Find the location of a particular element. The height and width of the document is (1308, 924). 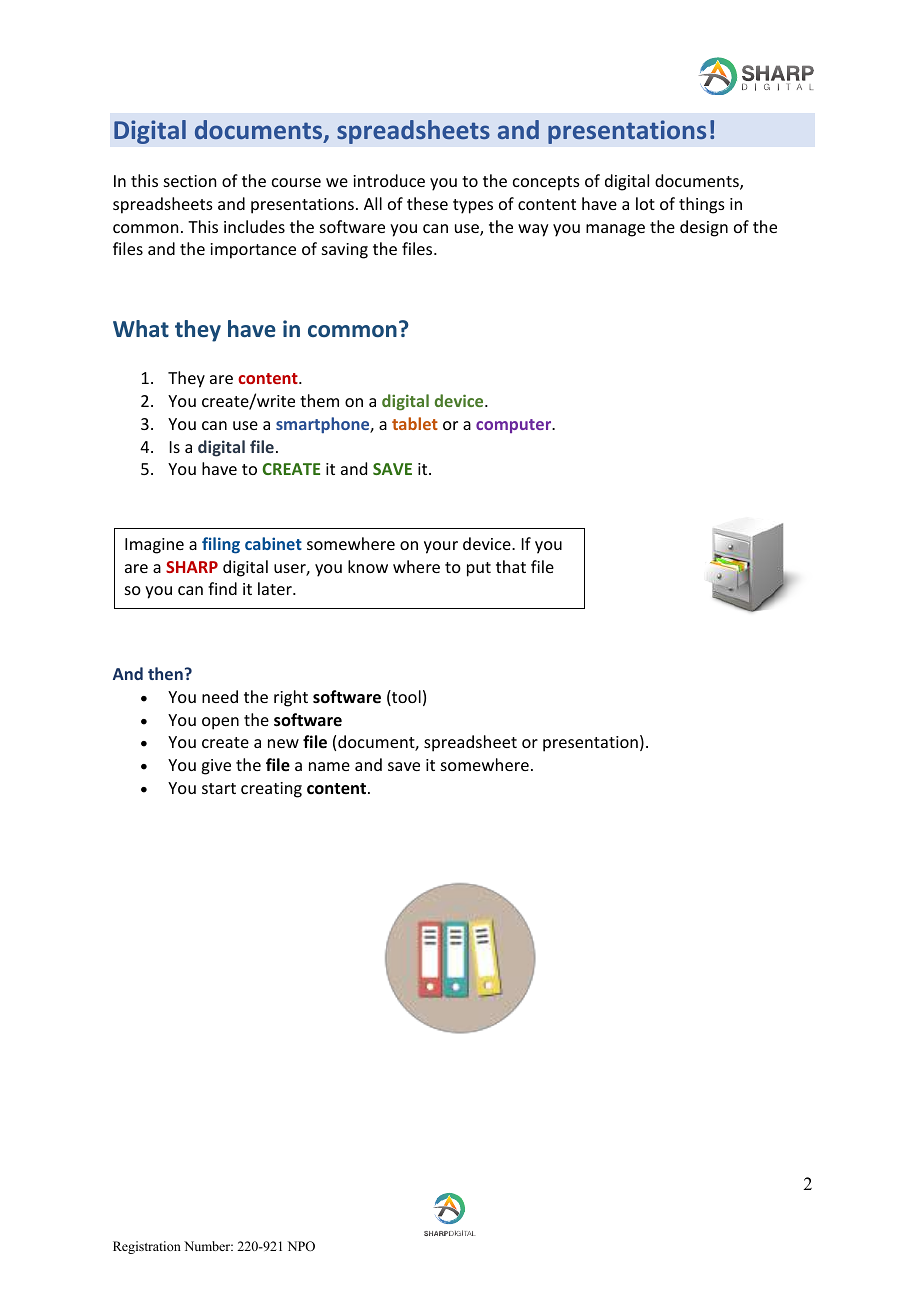

that is located at coordinates (511, 566).
